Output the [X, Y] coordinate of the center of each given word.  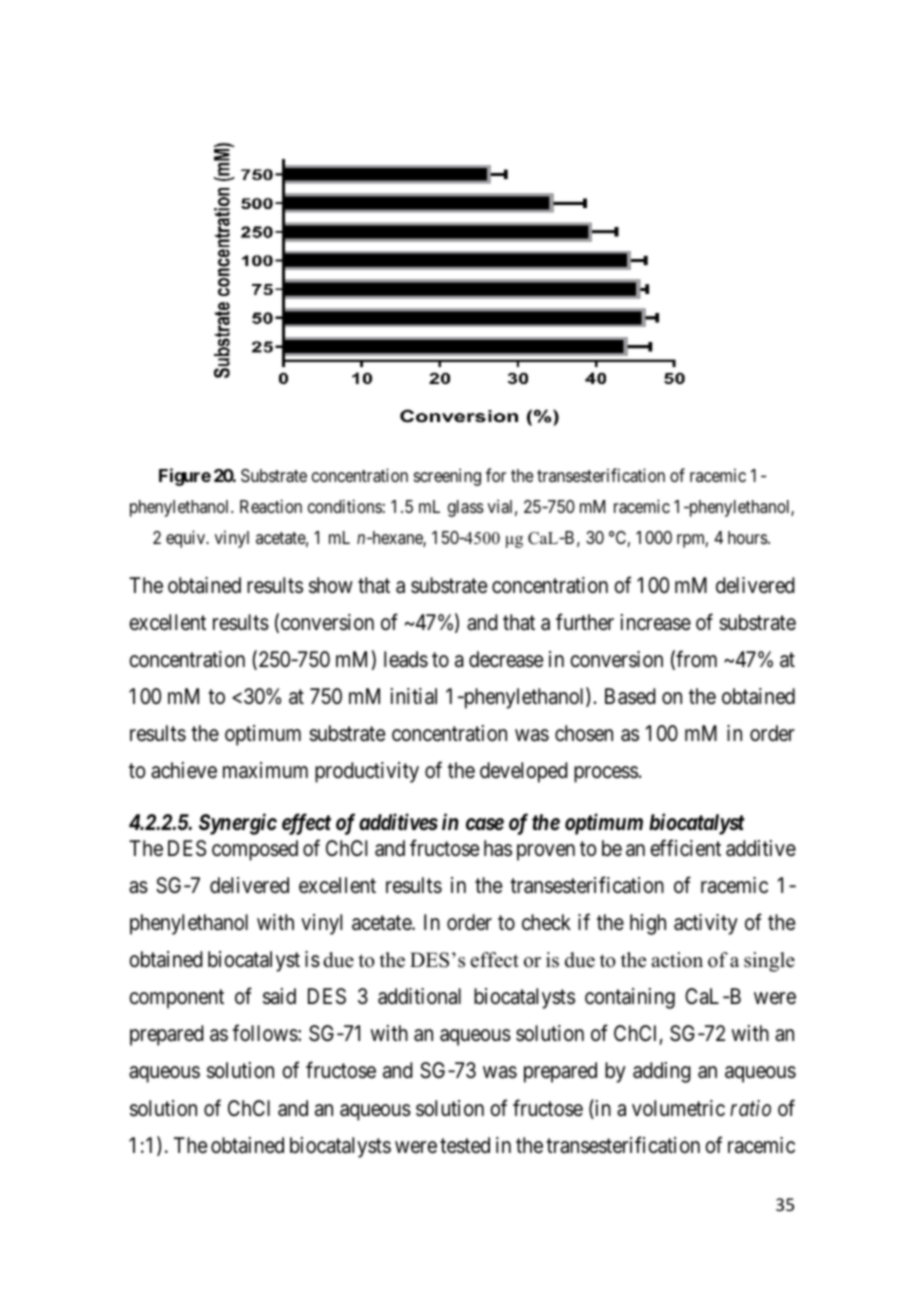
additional [419, 996]
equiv [187, 539]
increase [656, 622]
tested [465, 1145]
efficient [685, 848]
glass [466, 508]
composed [255, 850]
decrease [506, 659]
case [485, 824]
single [769, 962]
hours [748, 537]
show [331, 585]
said [279, 996]
